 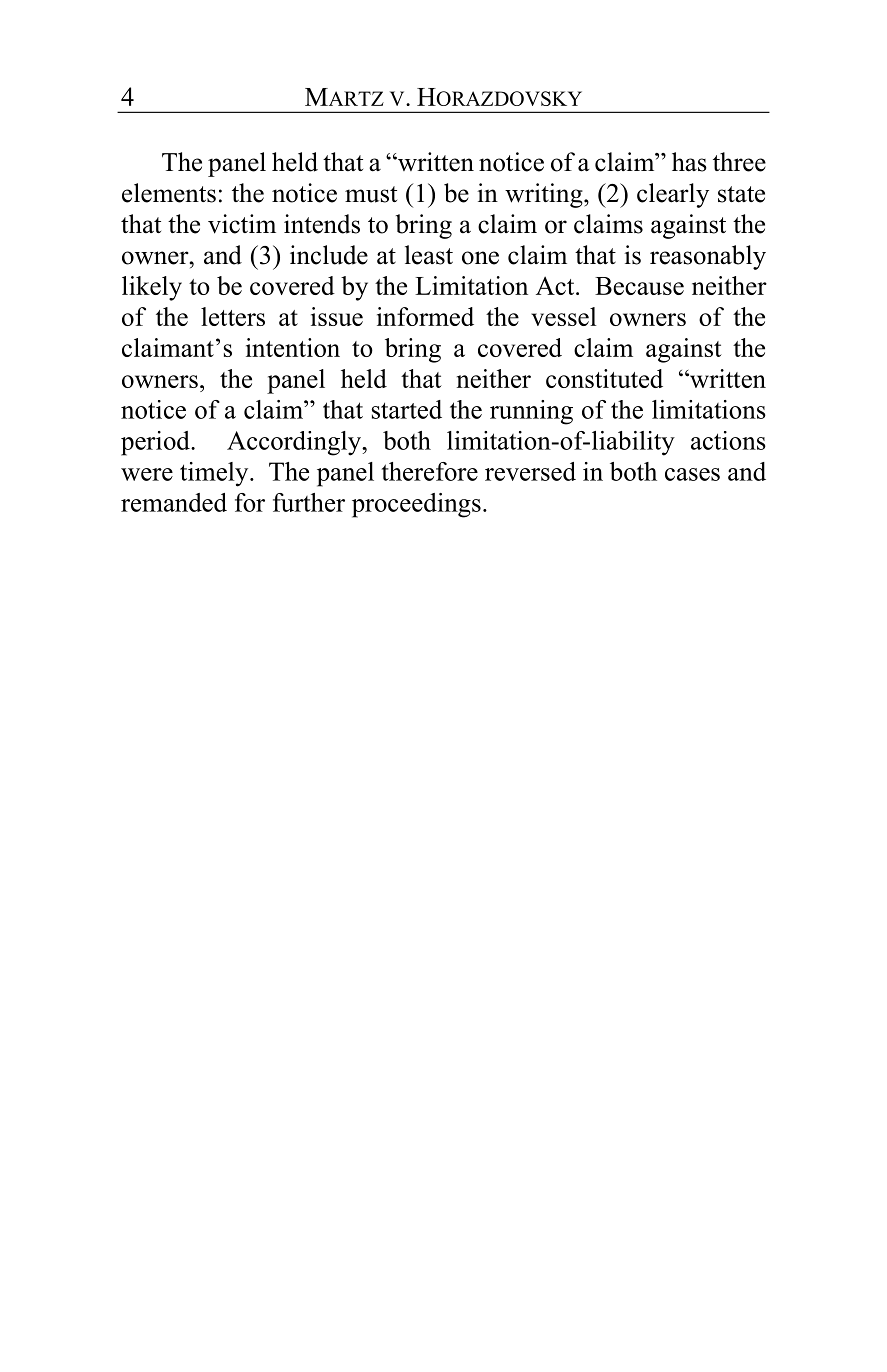 What do you see at coordinates (689, 162) in the screenshot?
I see `has` at bounding box center [689, 162].
